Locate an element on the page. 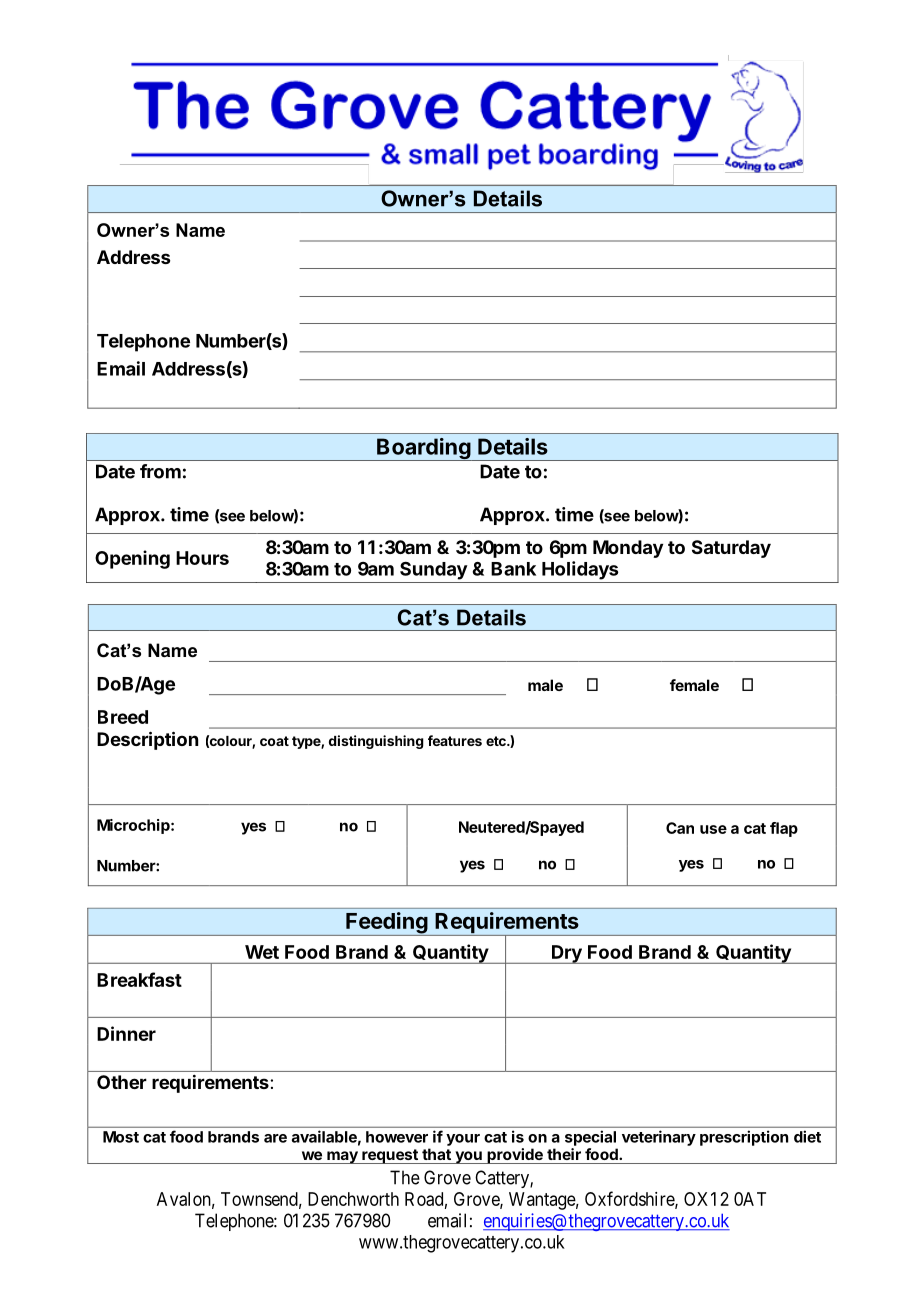  use is located at coordinates (713, 829).
